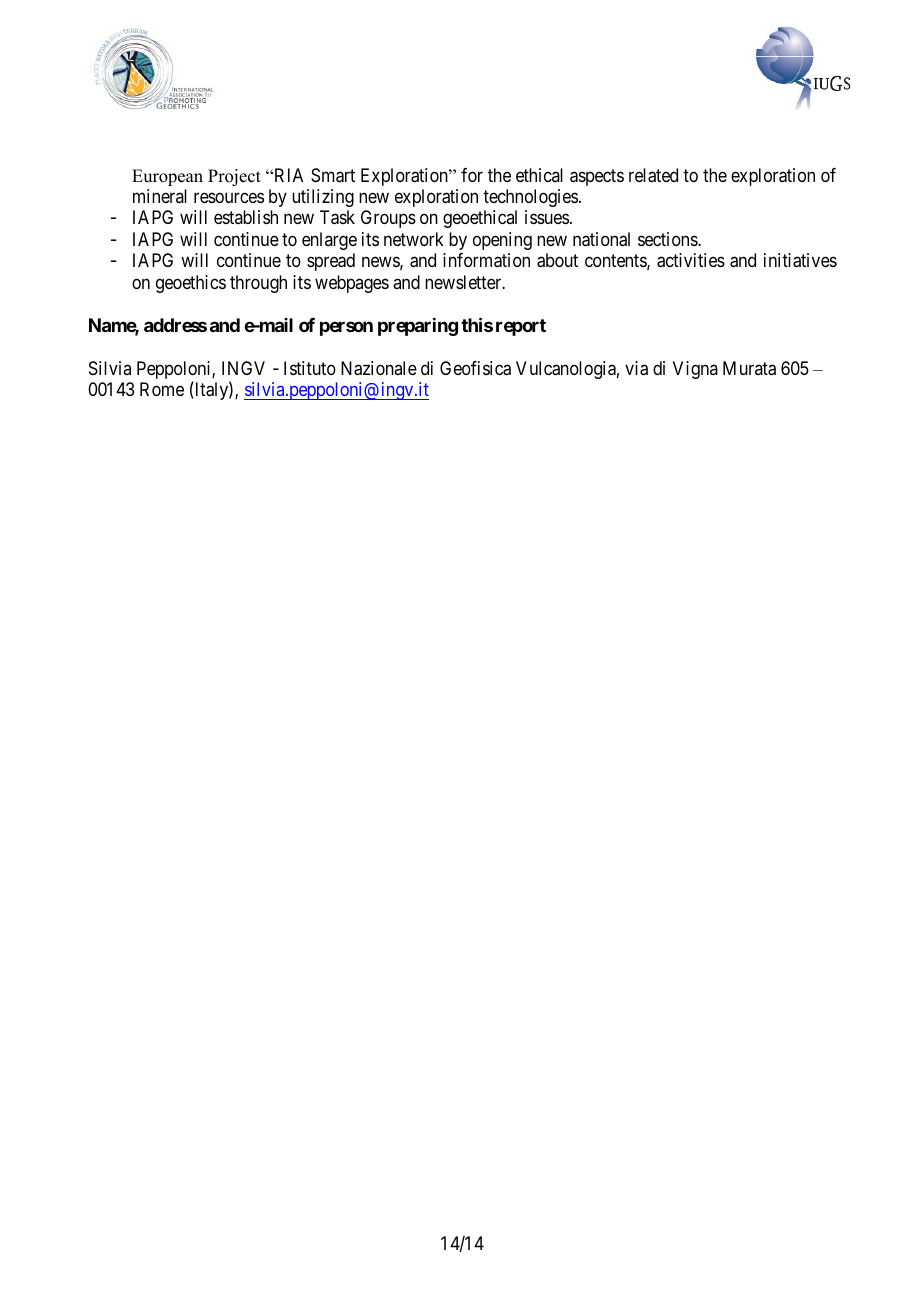 The width and height of the page is (924, 1308). Describe the element at coordinates (162, 389) in the page. I see `Rome` at that location.
